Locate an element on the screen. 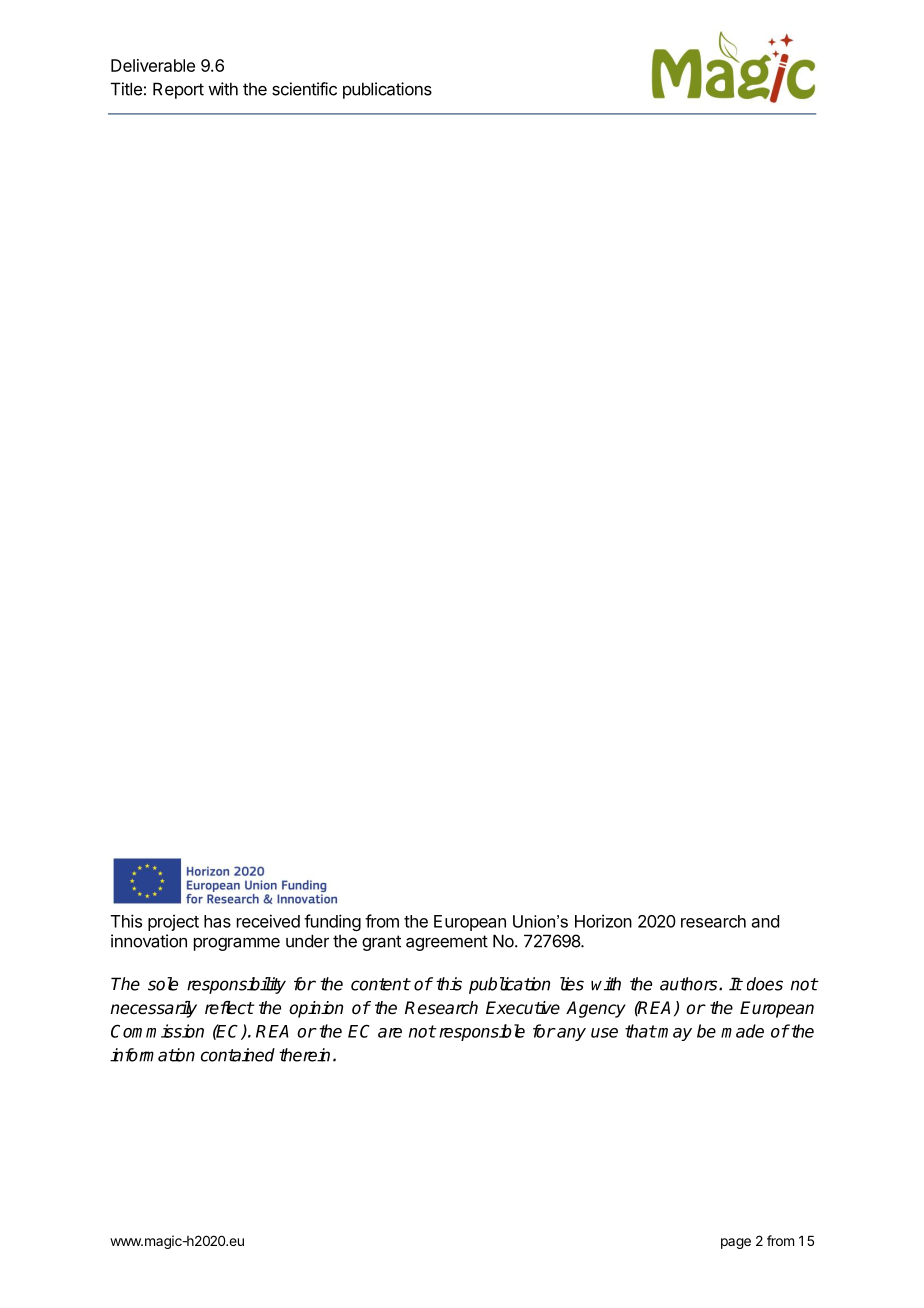  authors is located at coordinates (690, 984).
